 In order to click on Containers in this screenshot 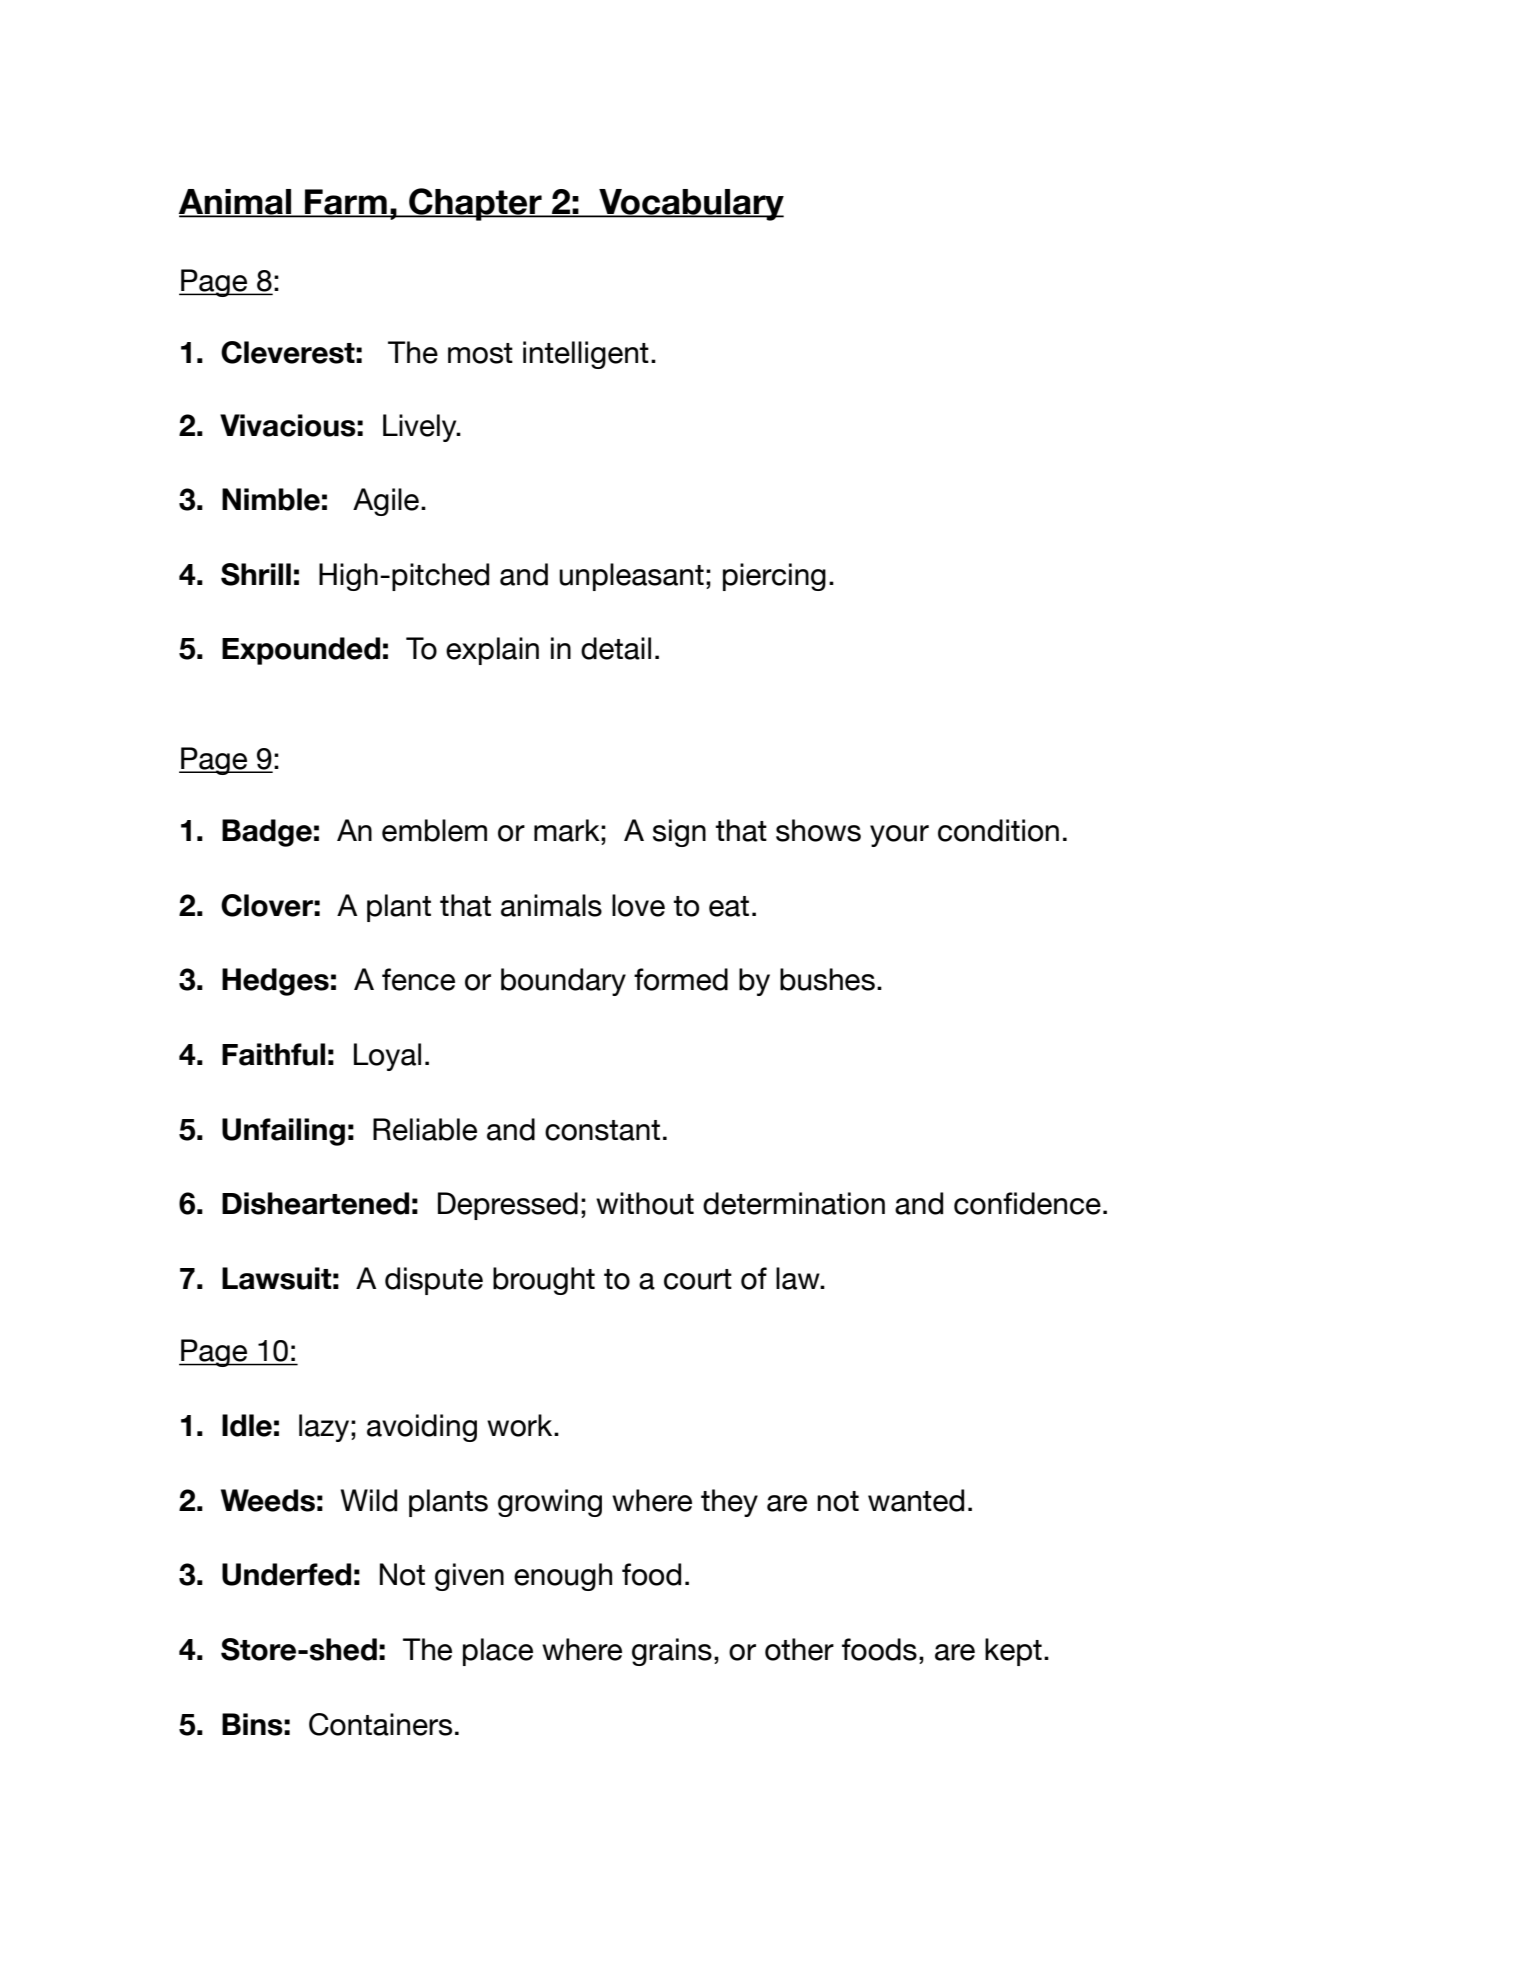, I will do `click(380, 1724)`.
